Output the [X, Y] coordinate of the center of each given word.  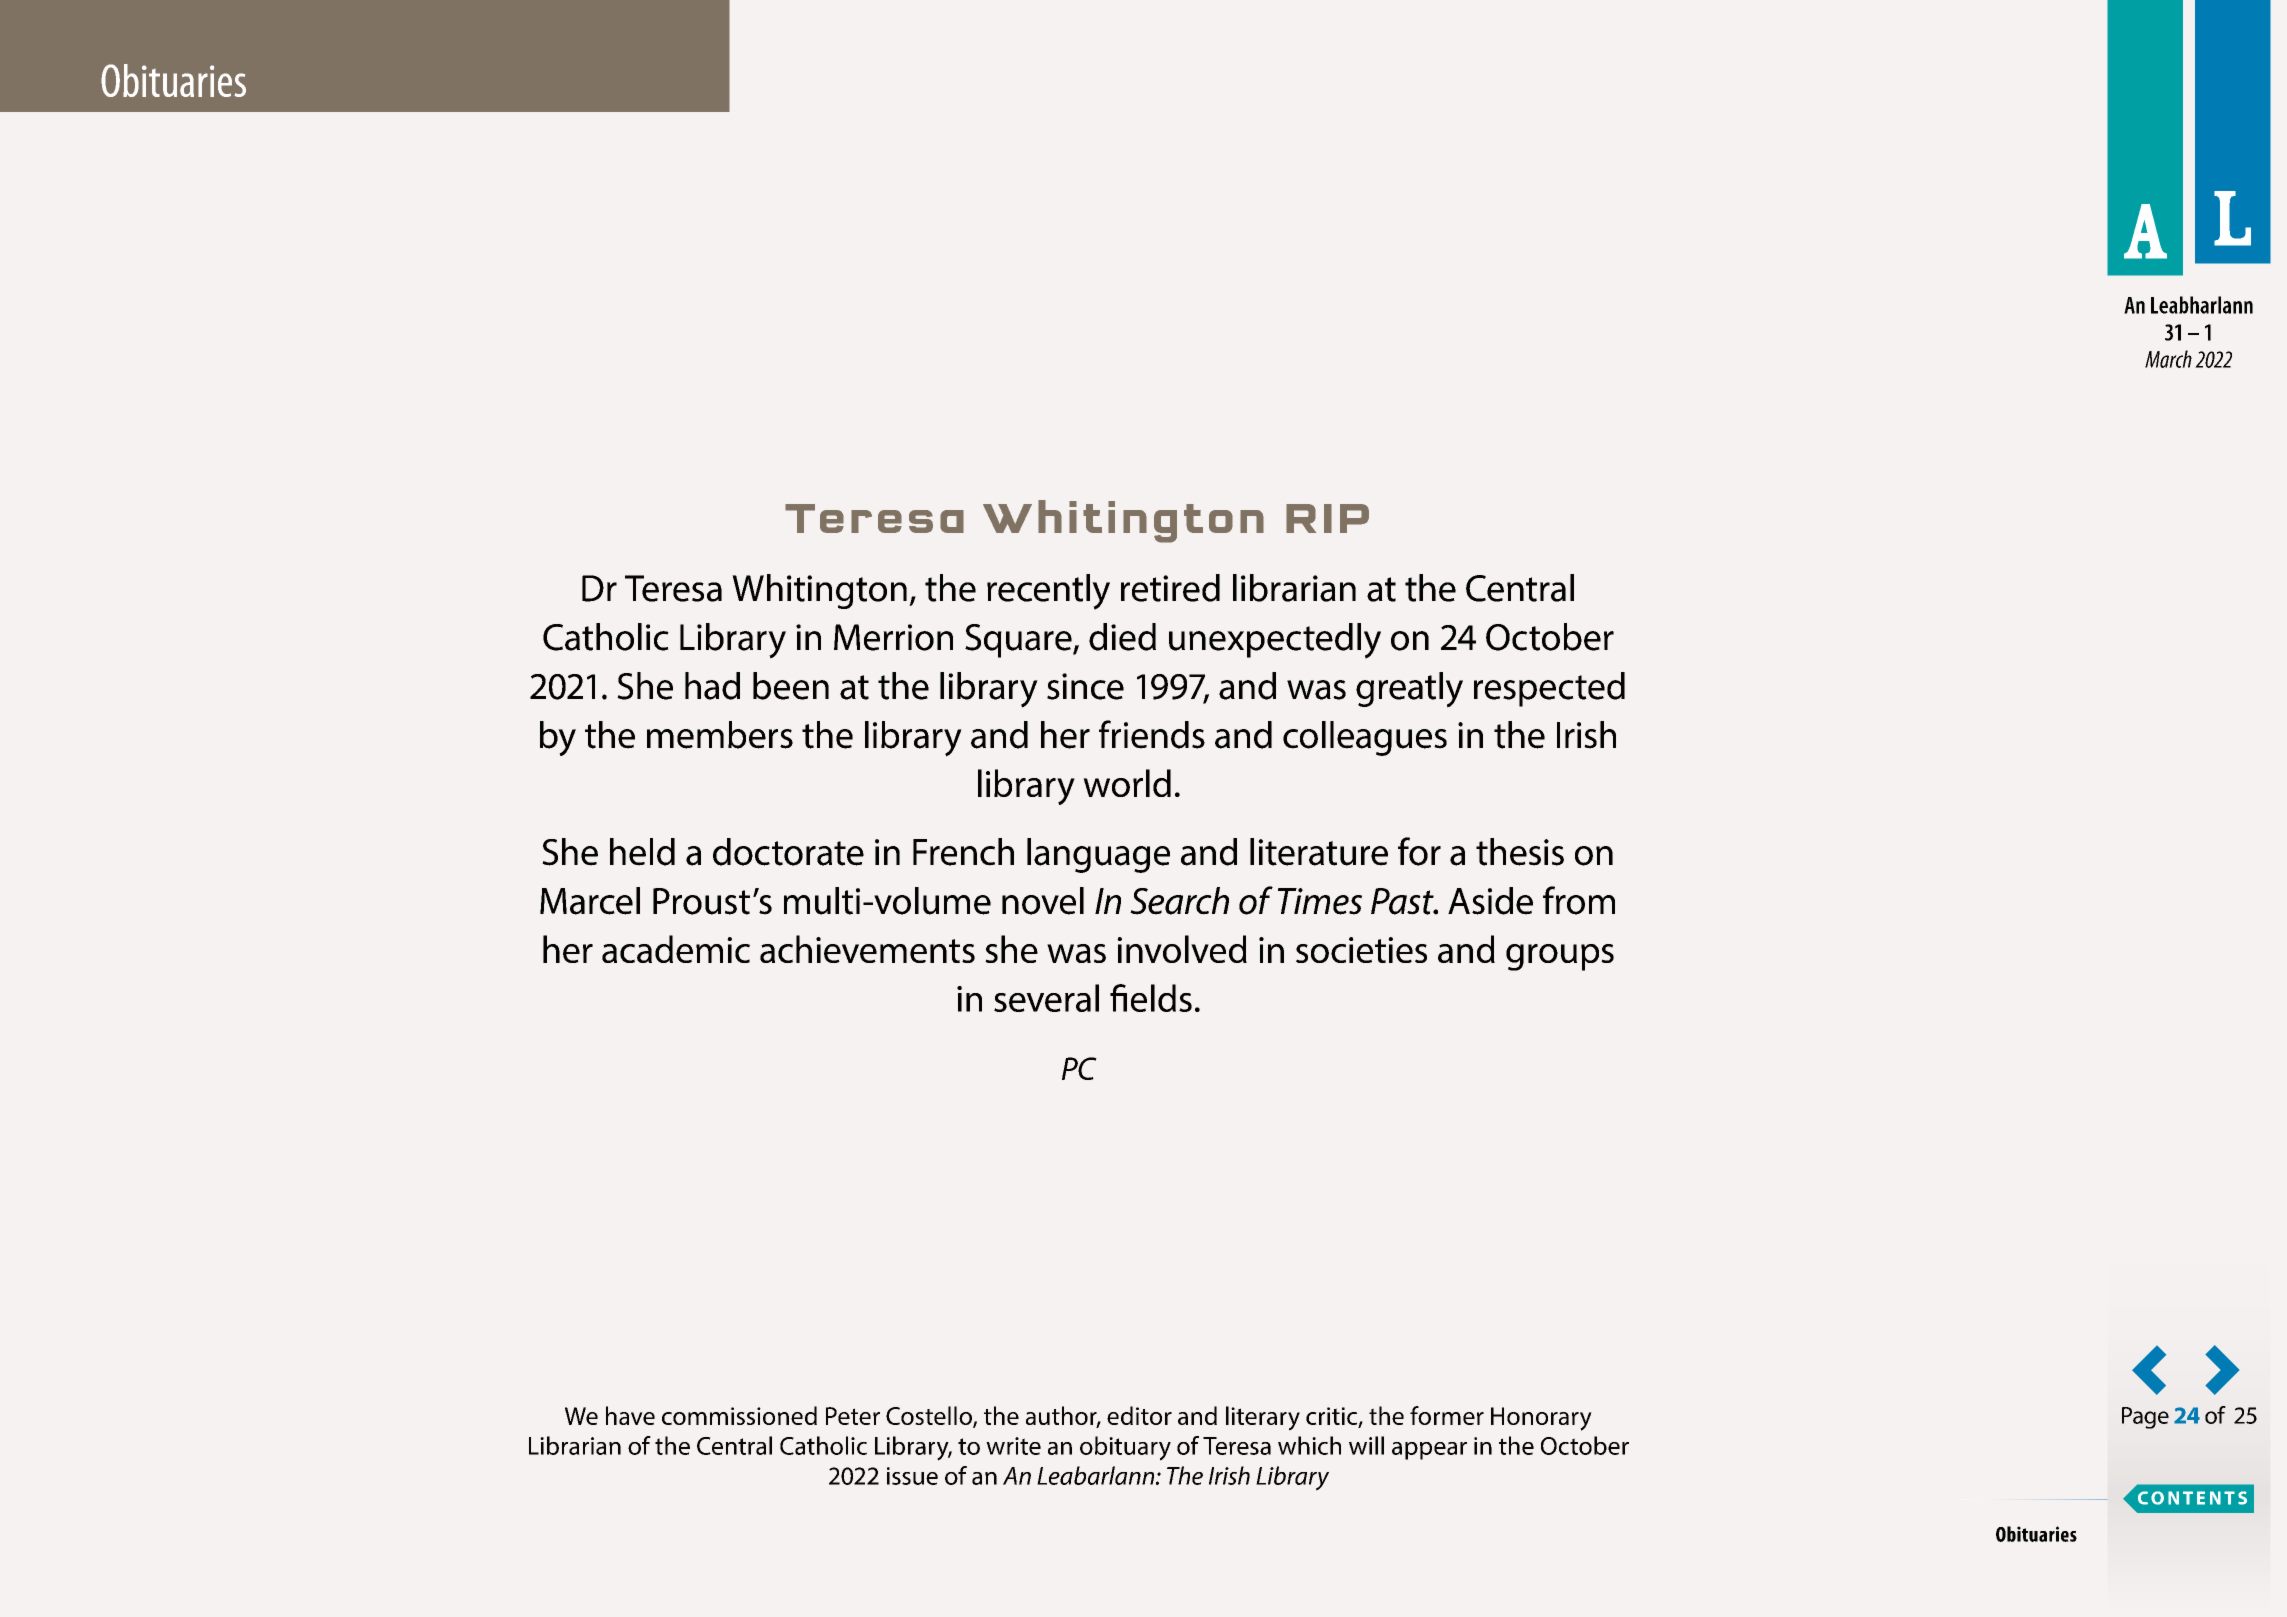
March [2168, 359]
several [1046, 998]
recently [1048, 592]
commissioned [739, 1415]
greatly [1409, 690]
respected [1549, 689]
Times [1320, 901]
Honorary [1541, 1419]
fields [1151, 998]
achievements [867, 949]
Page [2145, 1418]
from [1579, 900]
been [791, 686]
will [1366, 1445]
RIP [1327, 518]
